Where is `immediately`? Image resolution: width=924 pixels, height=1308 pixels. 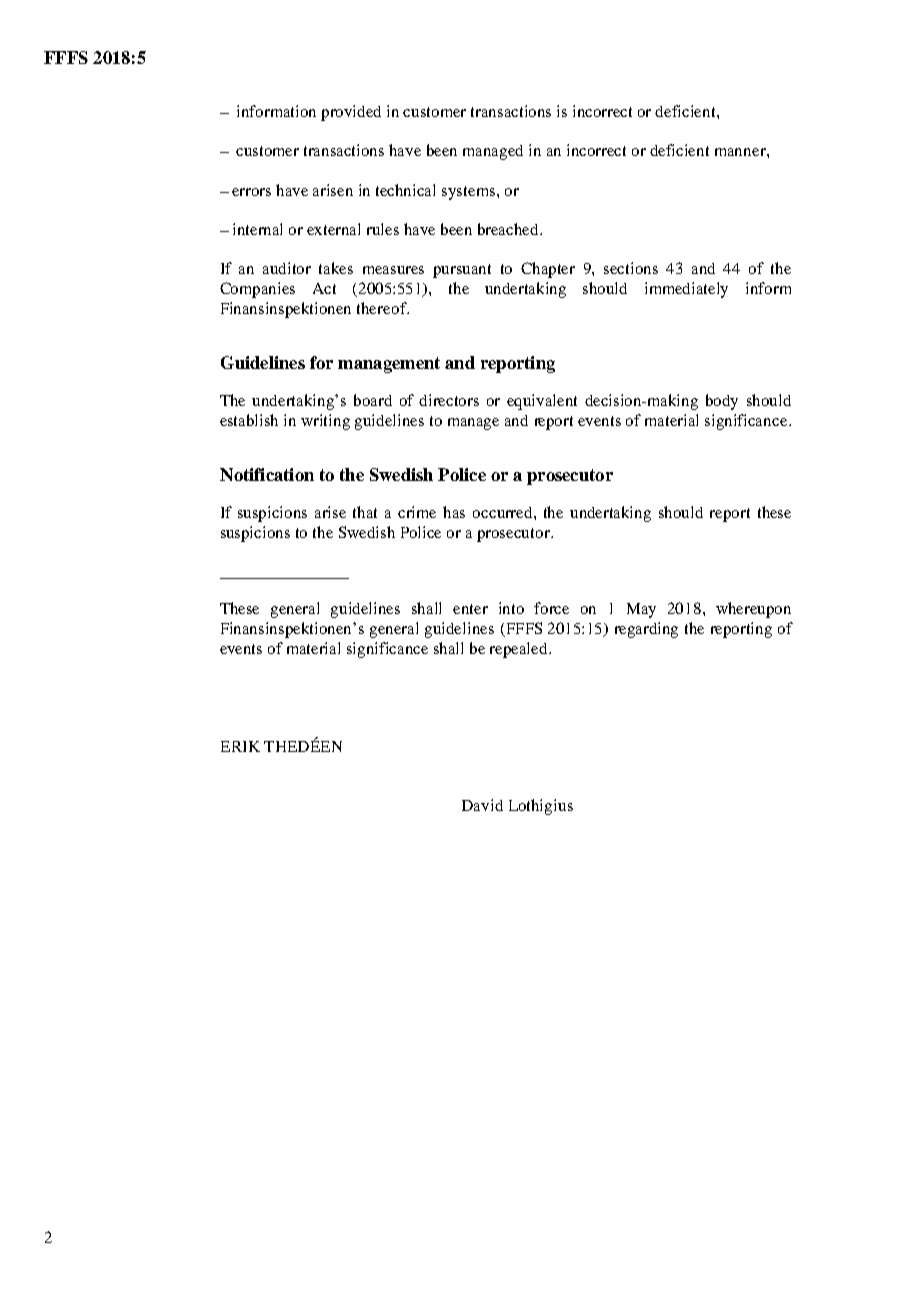
immediately is located at coordinates (686, 290).
